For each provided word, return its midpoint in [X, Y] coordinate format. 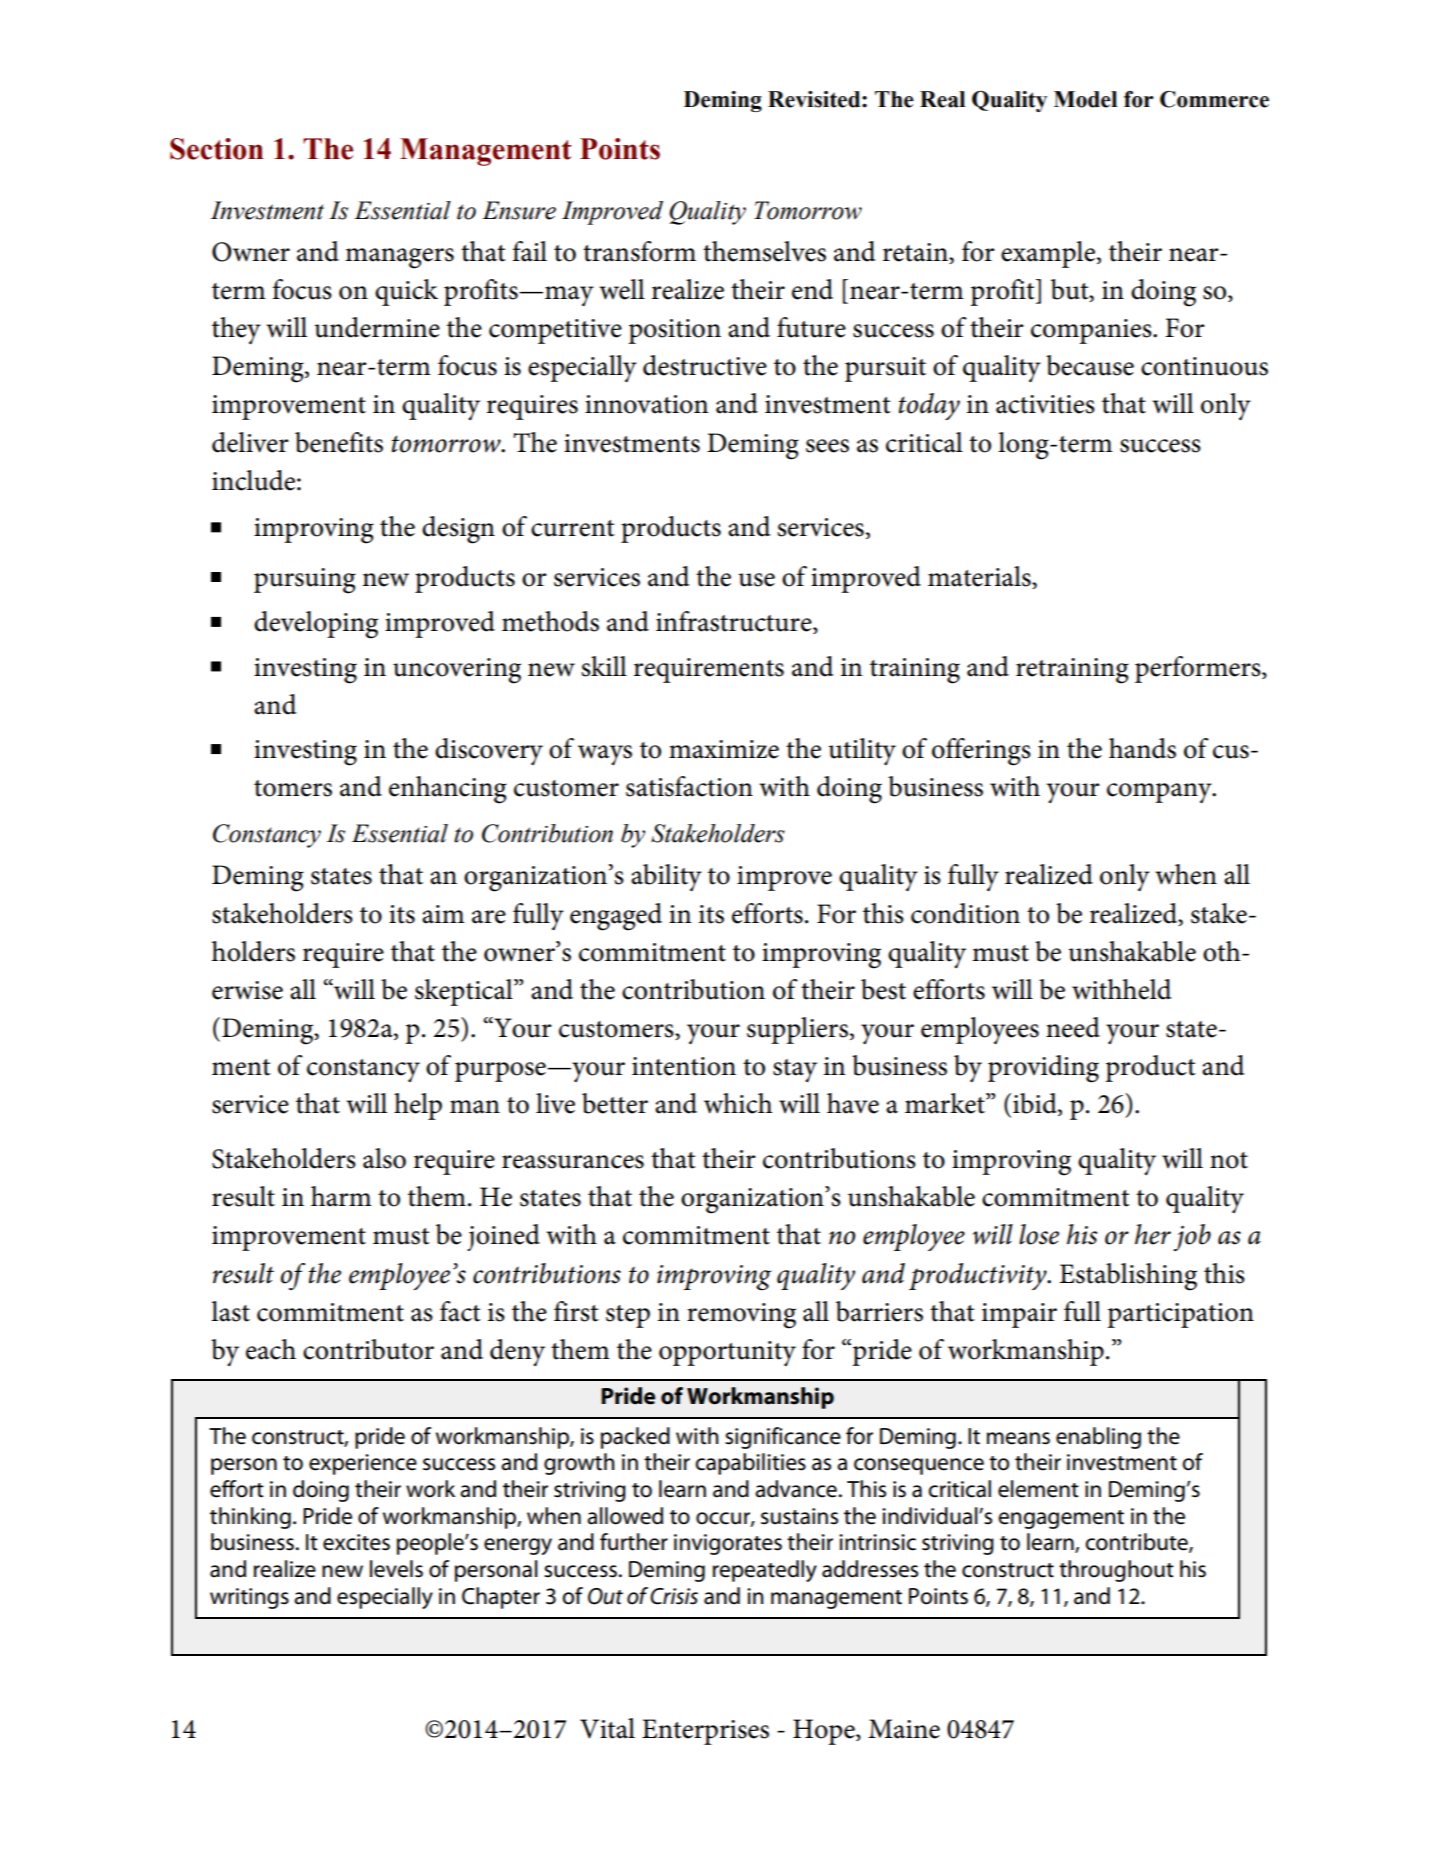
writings [249, 1598]
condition [965, 913]
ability [666, 877]
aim [443, 914]
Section [217, 149]
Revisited [815, 99]
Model [1085, 99]
